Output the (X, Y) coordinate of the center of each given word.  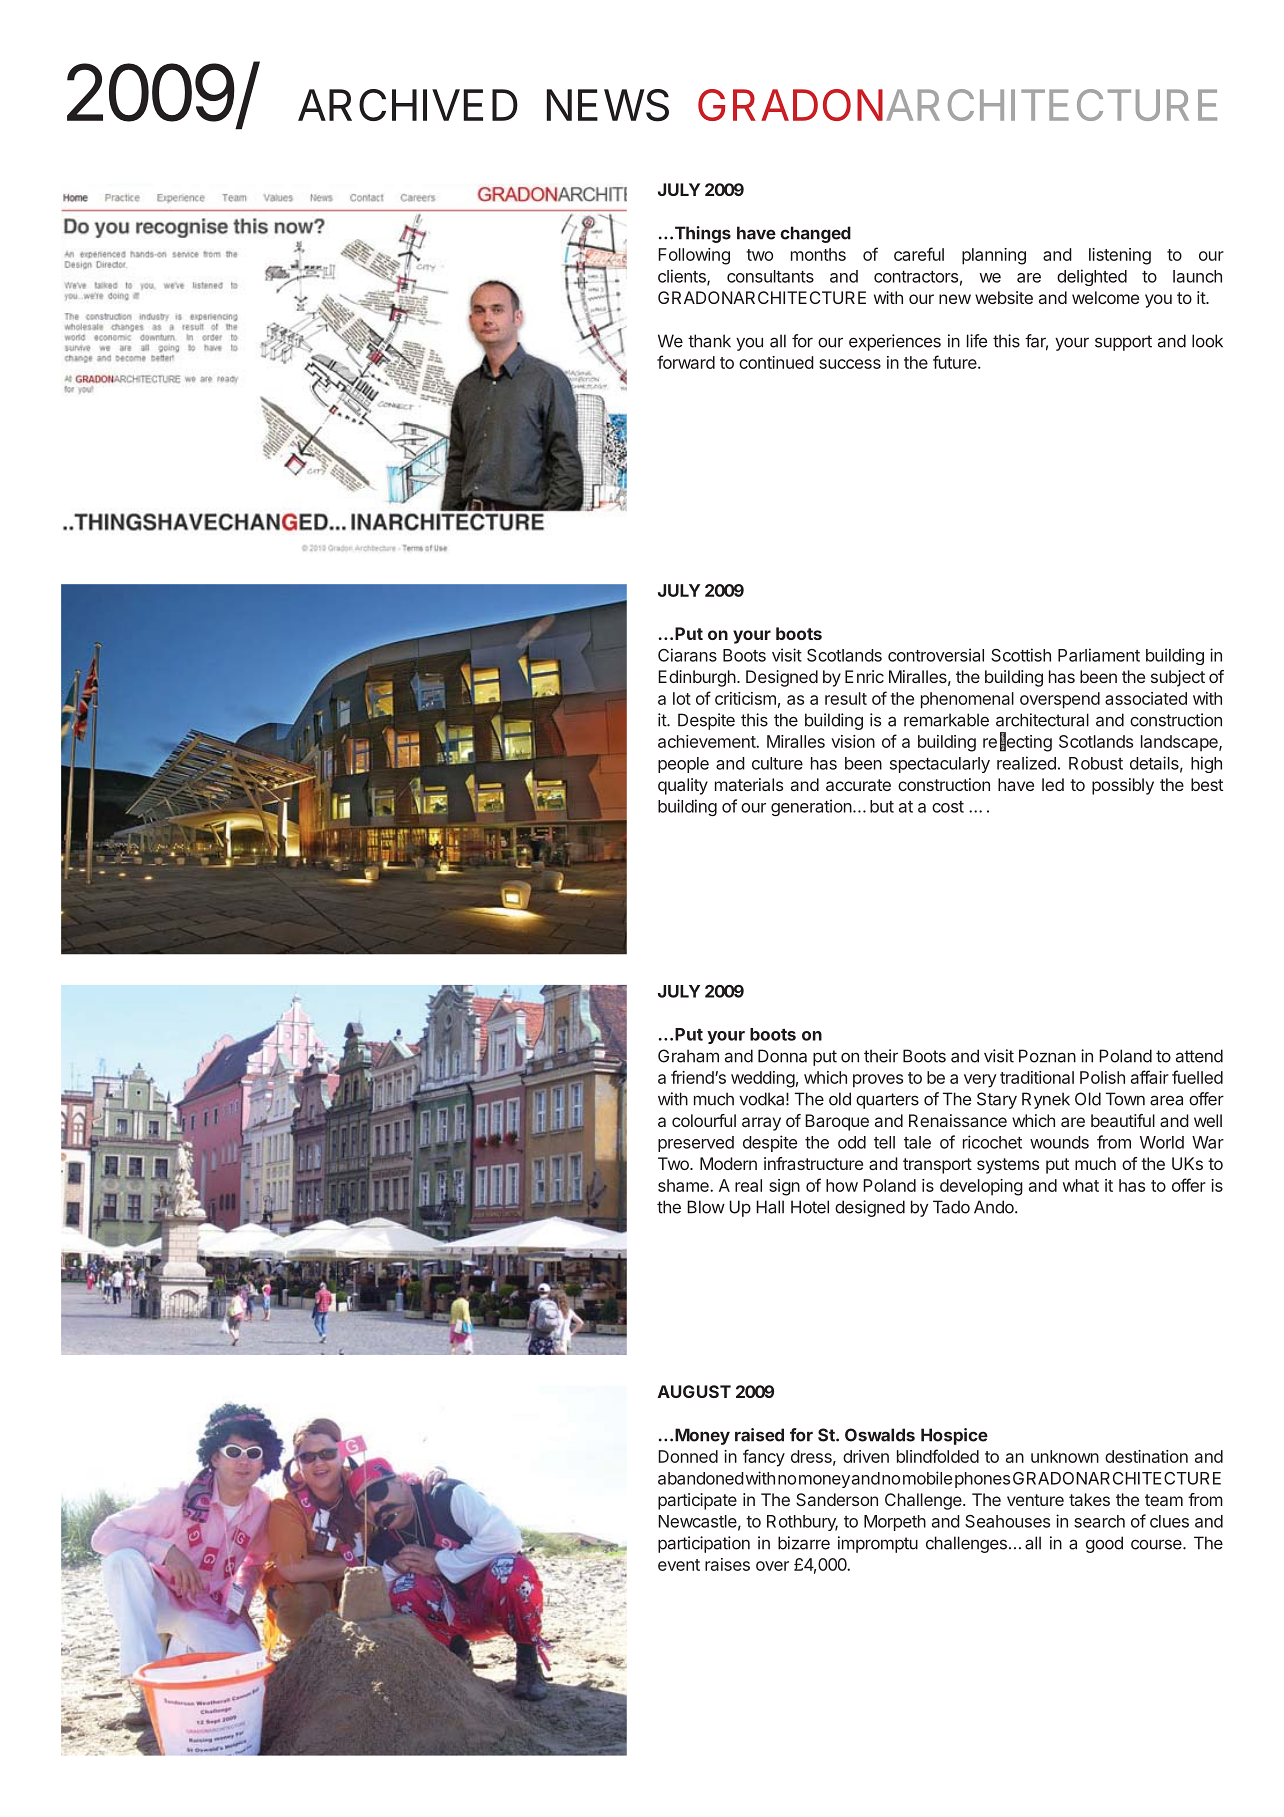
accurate (858, 785)
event (679, 1565)
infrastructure (813, 1163)
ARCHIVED (408, 105)
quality (683, 786)
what (1081, 1185)
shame (684, 1185)
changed (815, 234)
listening (1120, 256)
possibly (1123, 786)
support (1123, 343)
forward (686, 362)
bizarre (804, 1543)
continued (776, 362)
